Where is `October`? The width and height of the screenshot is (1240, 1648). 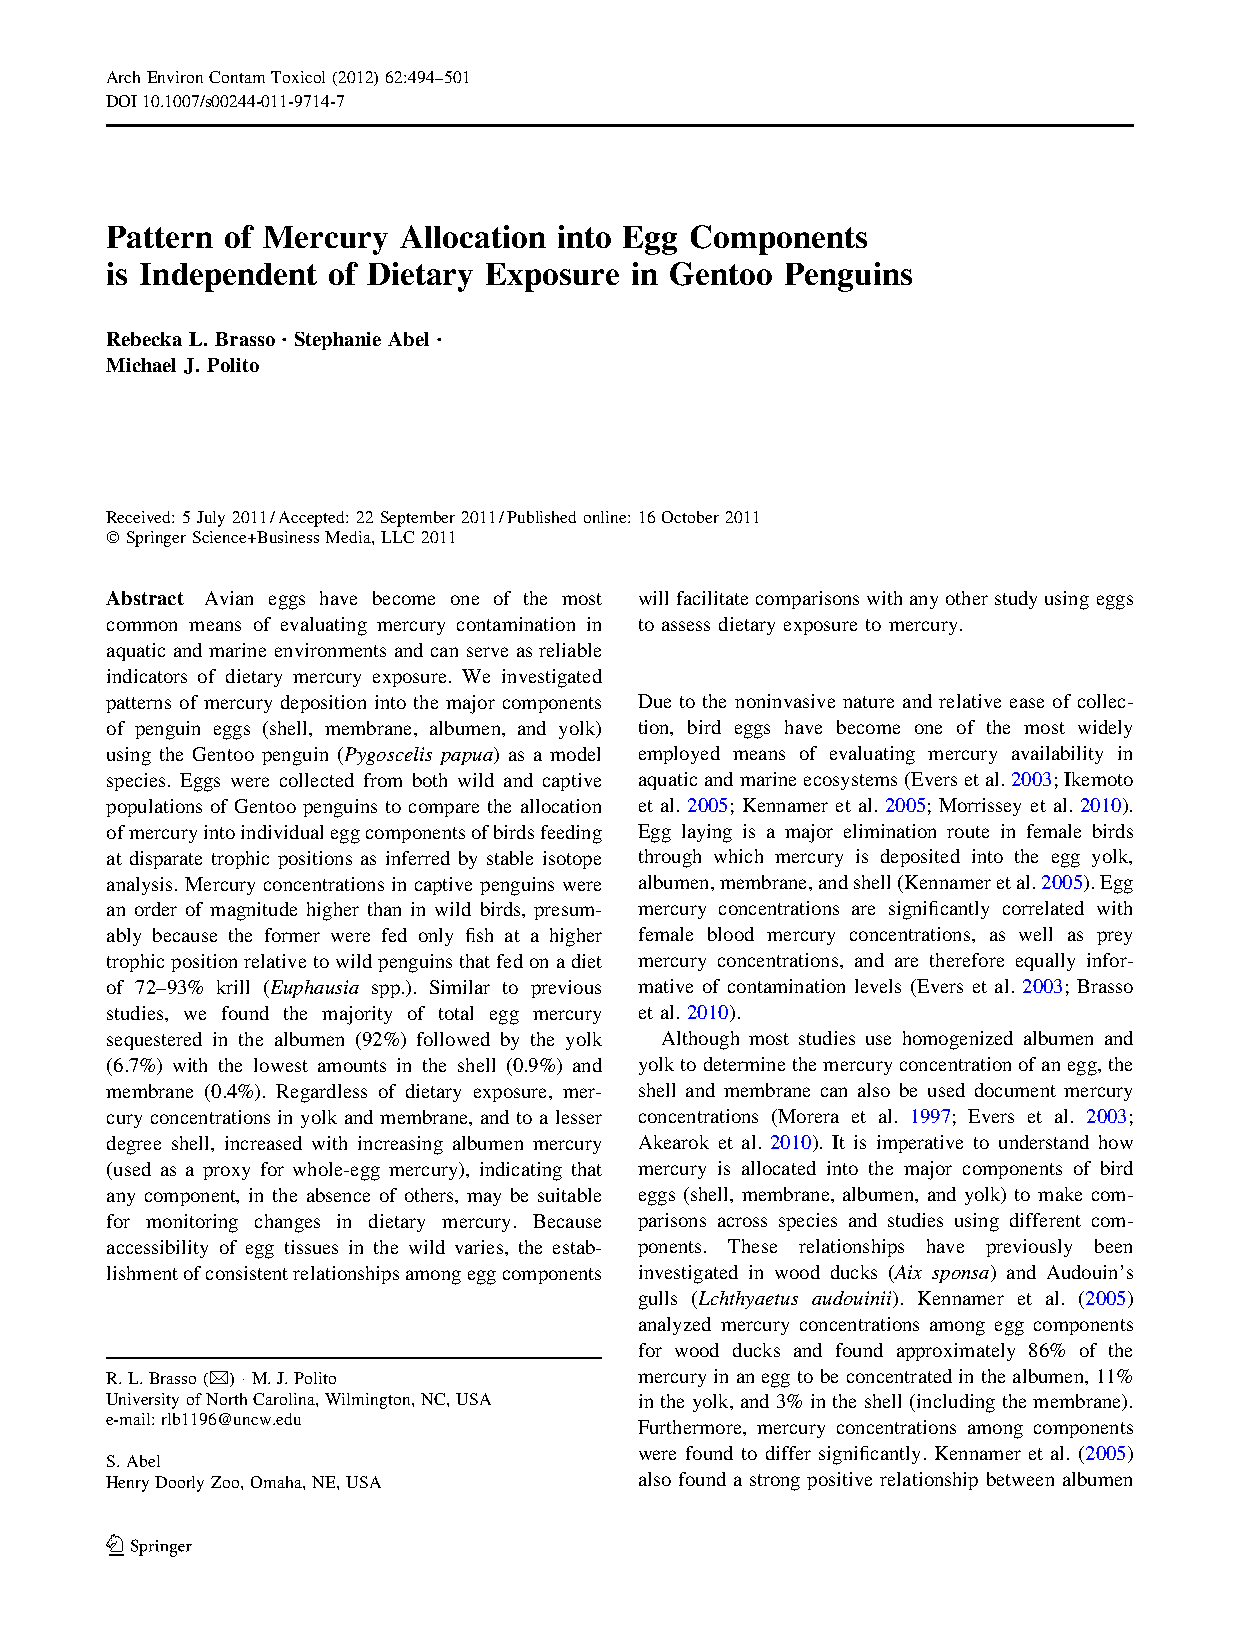 October is located at coordinates (690, 517).
